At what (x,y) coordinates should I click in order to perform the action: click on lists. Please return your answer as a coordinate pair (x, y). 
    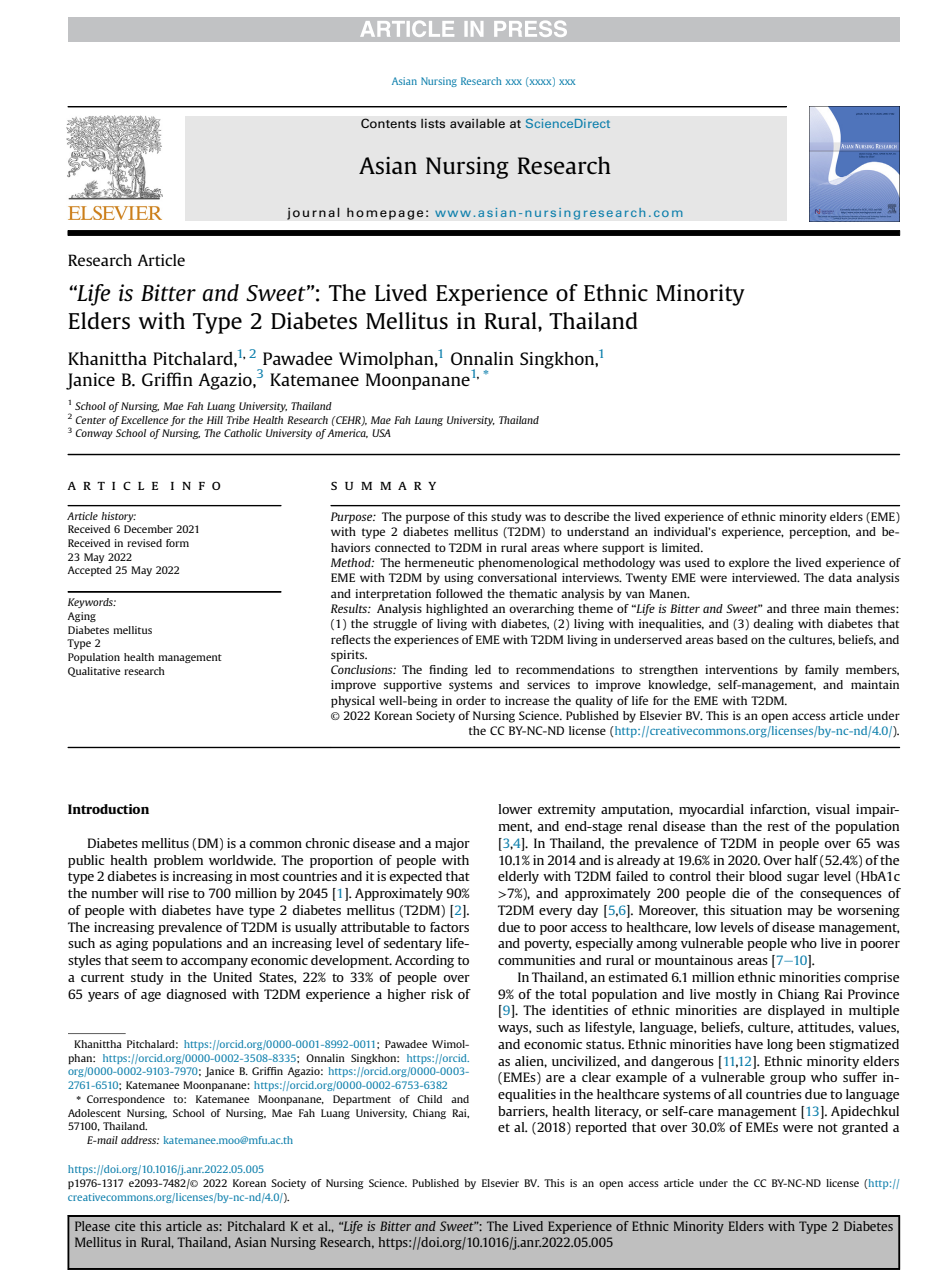
    Looking at the image, I should click on (433, 123).
